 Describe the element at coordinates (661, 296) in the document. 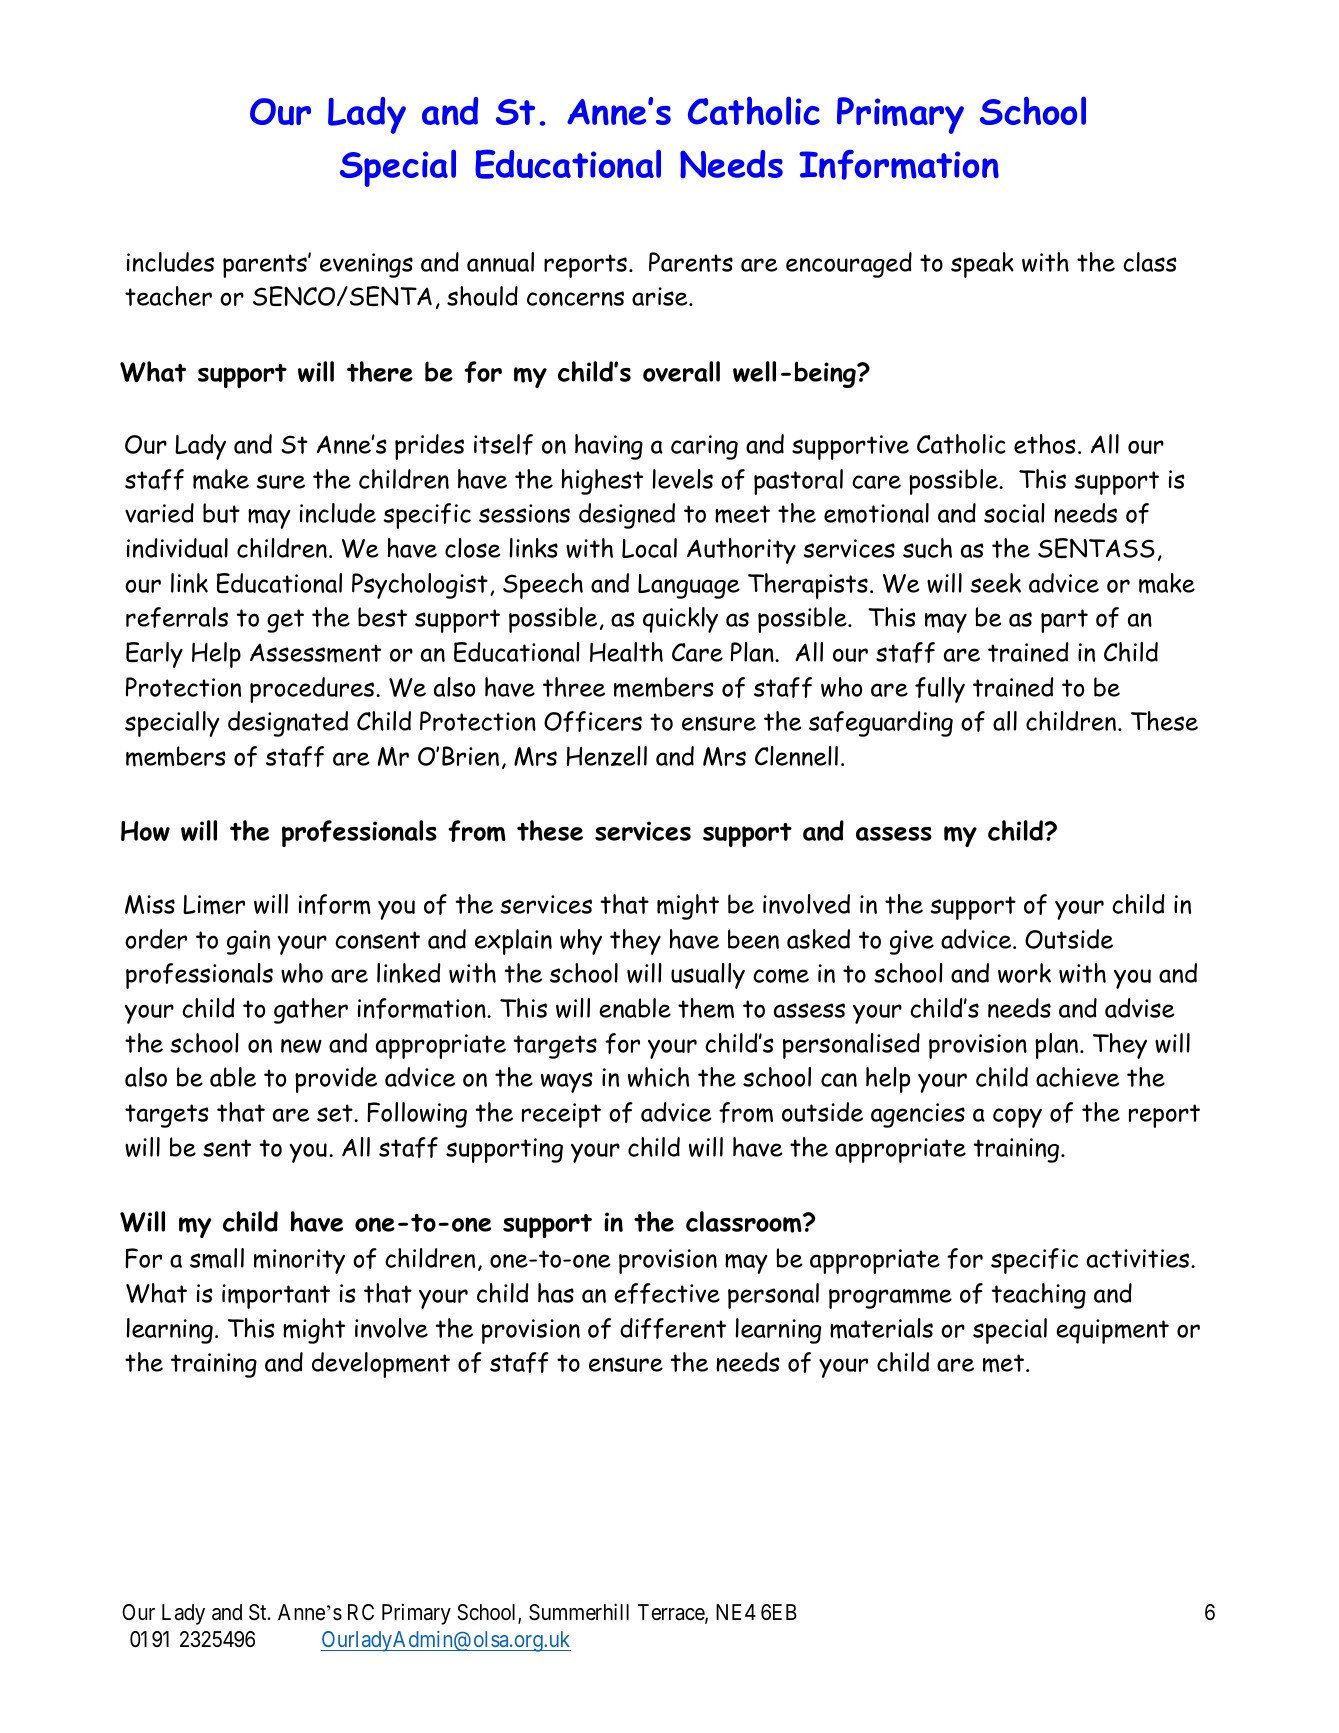

I see `arise` at that location.
